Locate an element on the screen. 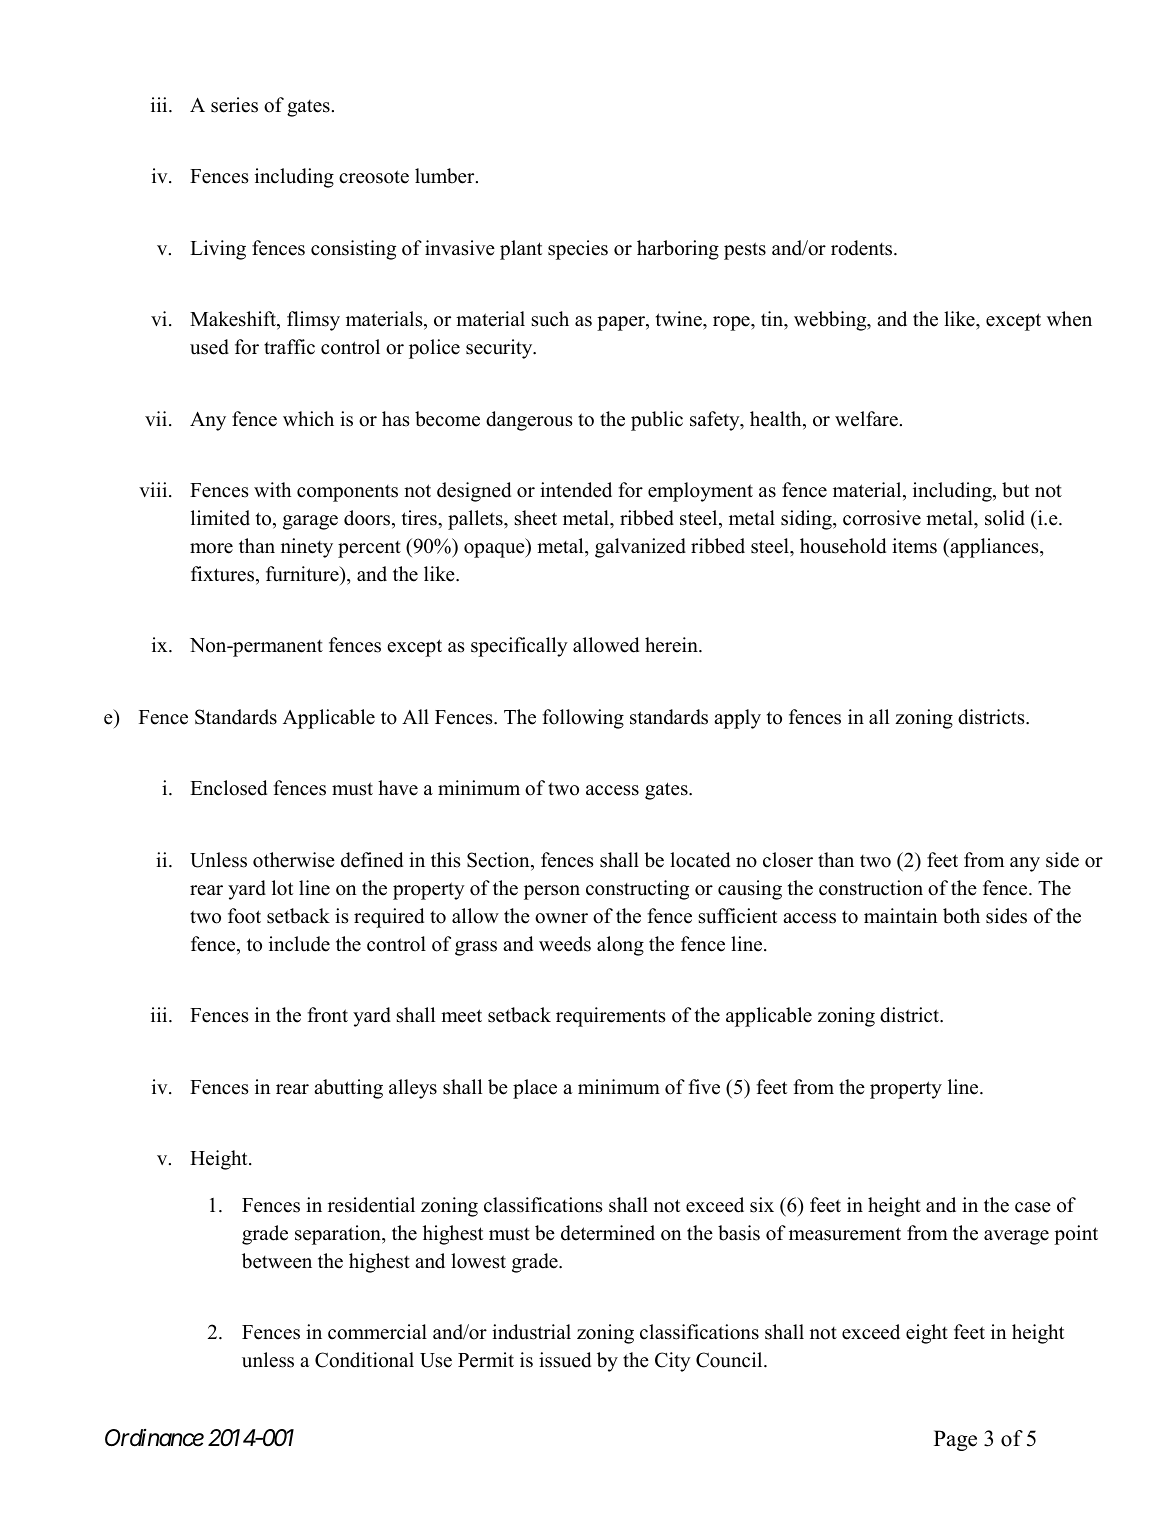 This screenshot has width=1175, height=1521. solid is located at coordinates (1005, 518).
